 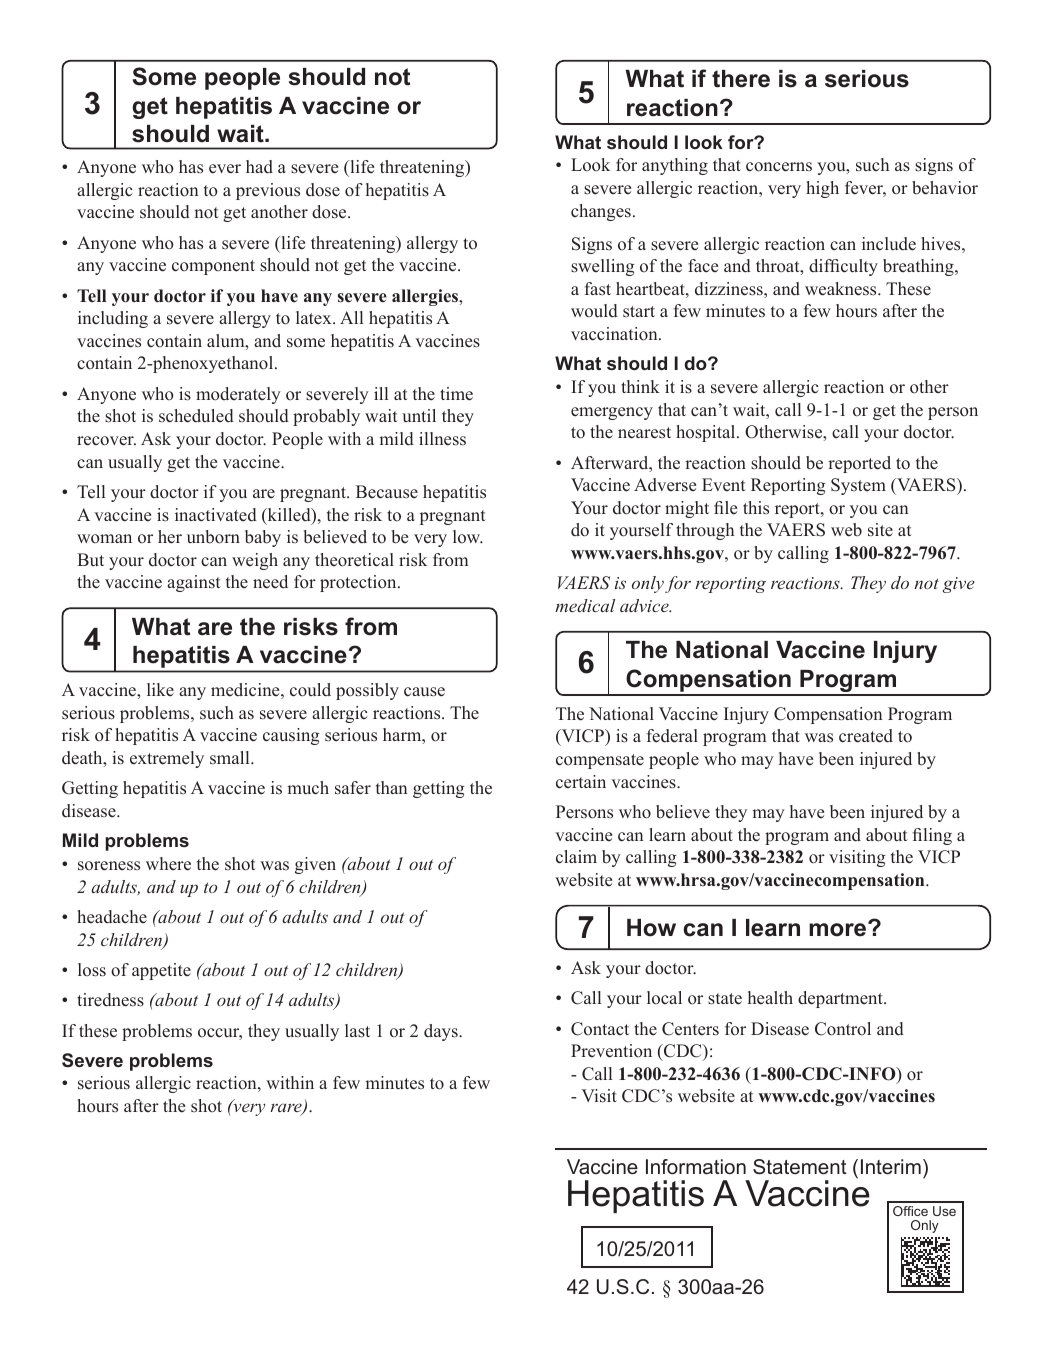 What do you see at coordinates (779, 167) in the page?
I see `concerns` at bounding box center [779, 167].
